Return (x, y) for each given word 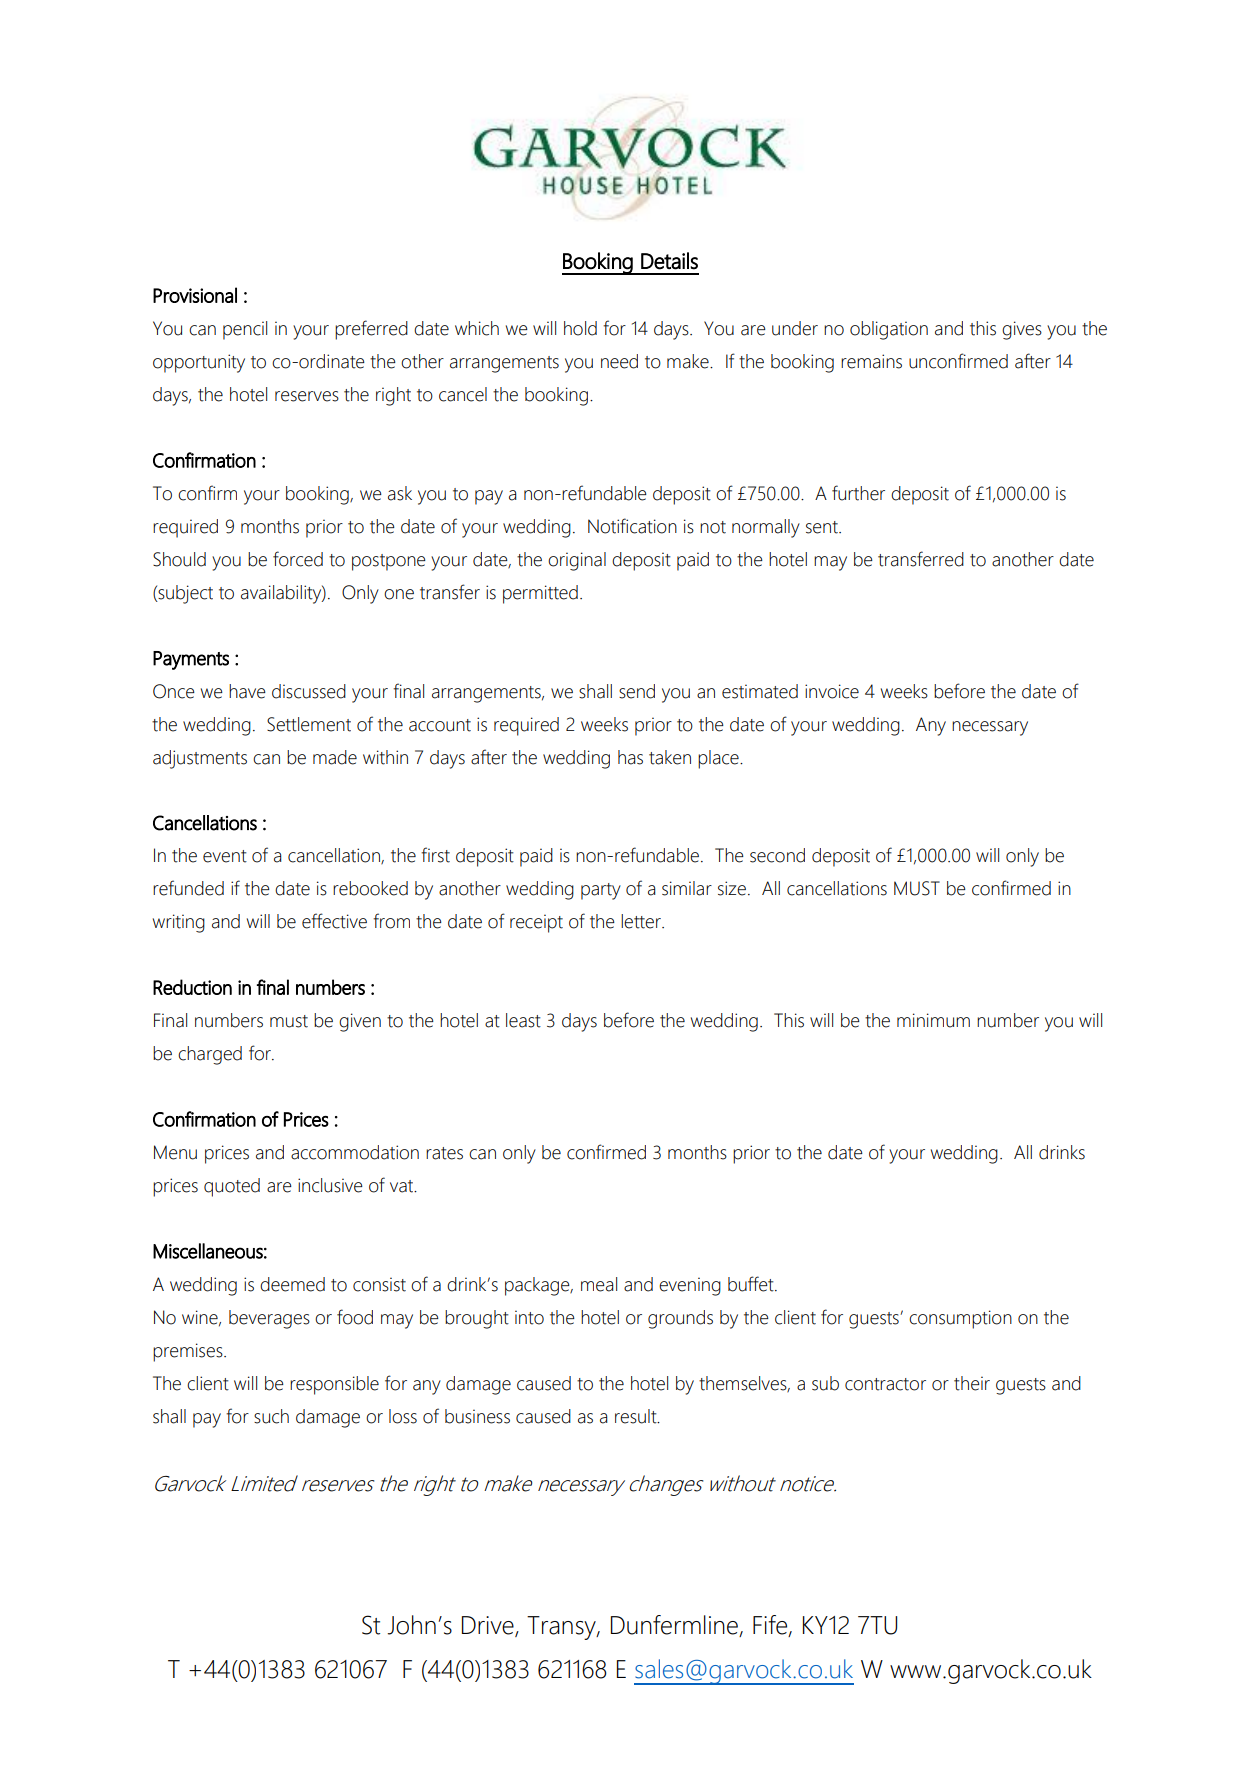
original (577, 561)
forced (298, 559)
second (777, 855)
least (523, 1020)
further (858, 493)
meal (599, 1284)
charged (210, 1055)
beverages (269, 1319)
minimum (933, 1020)
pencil (245, 330)
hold (580, 328)
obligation (889, 330)
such (271, 1416)
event (225, 856)
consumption (960, 1319)
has (630, 757)
